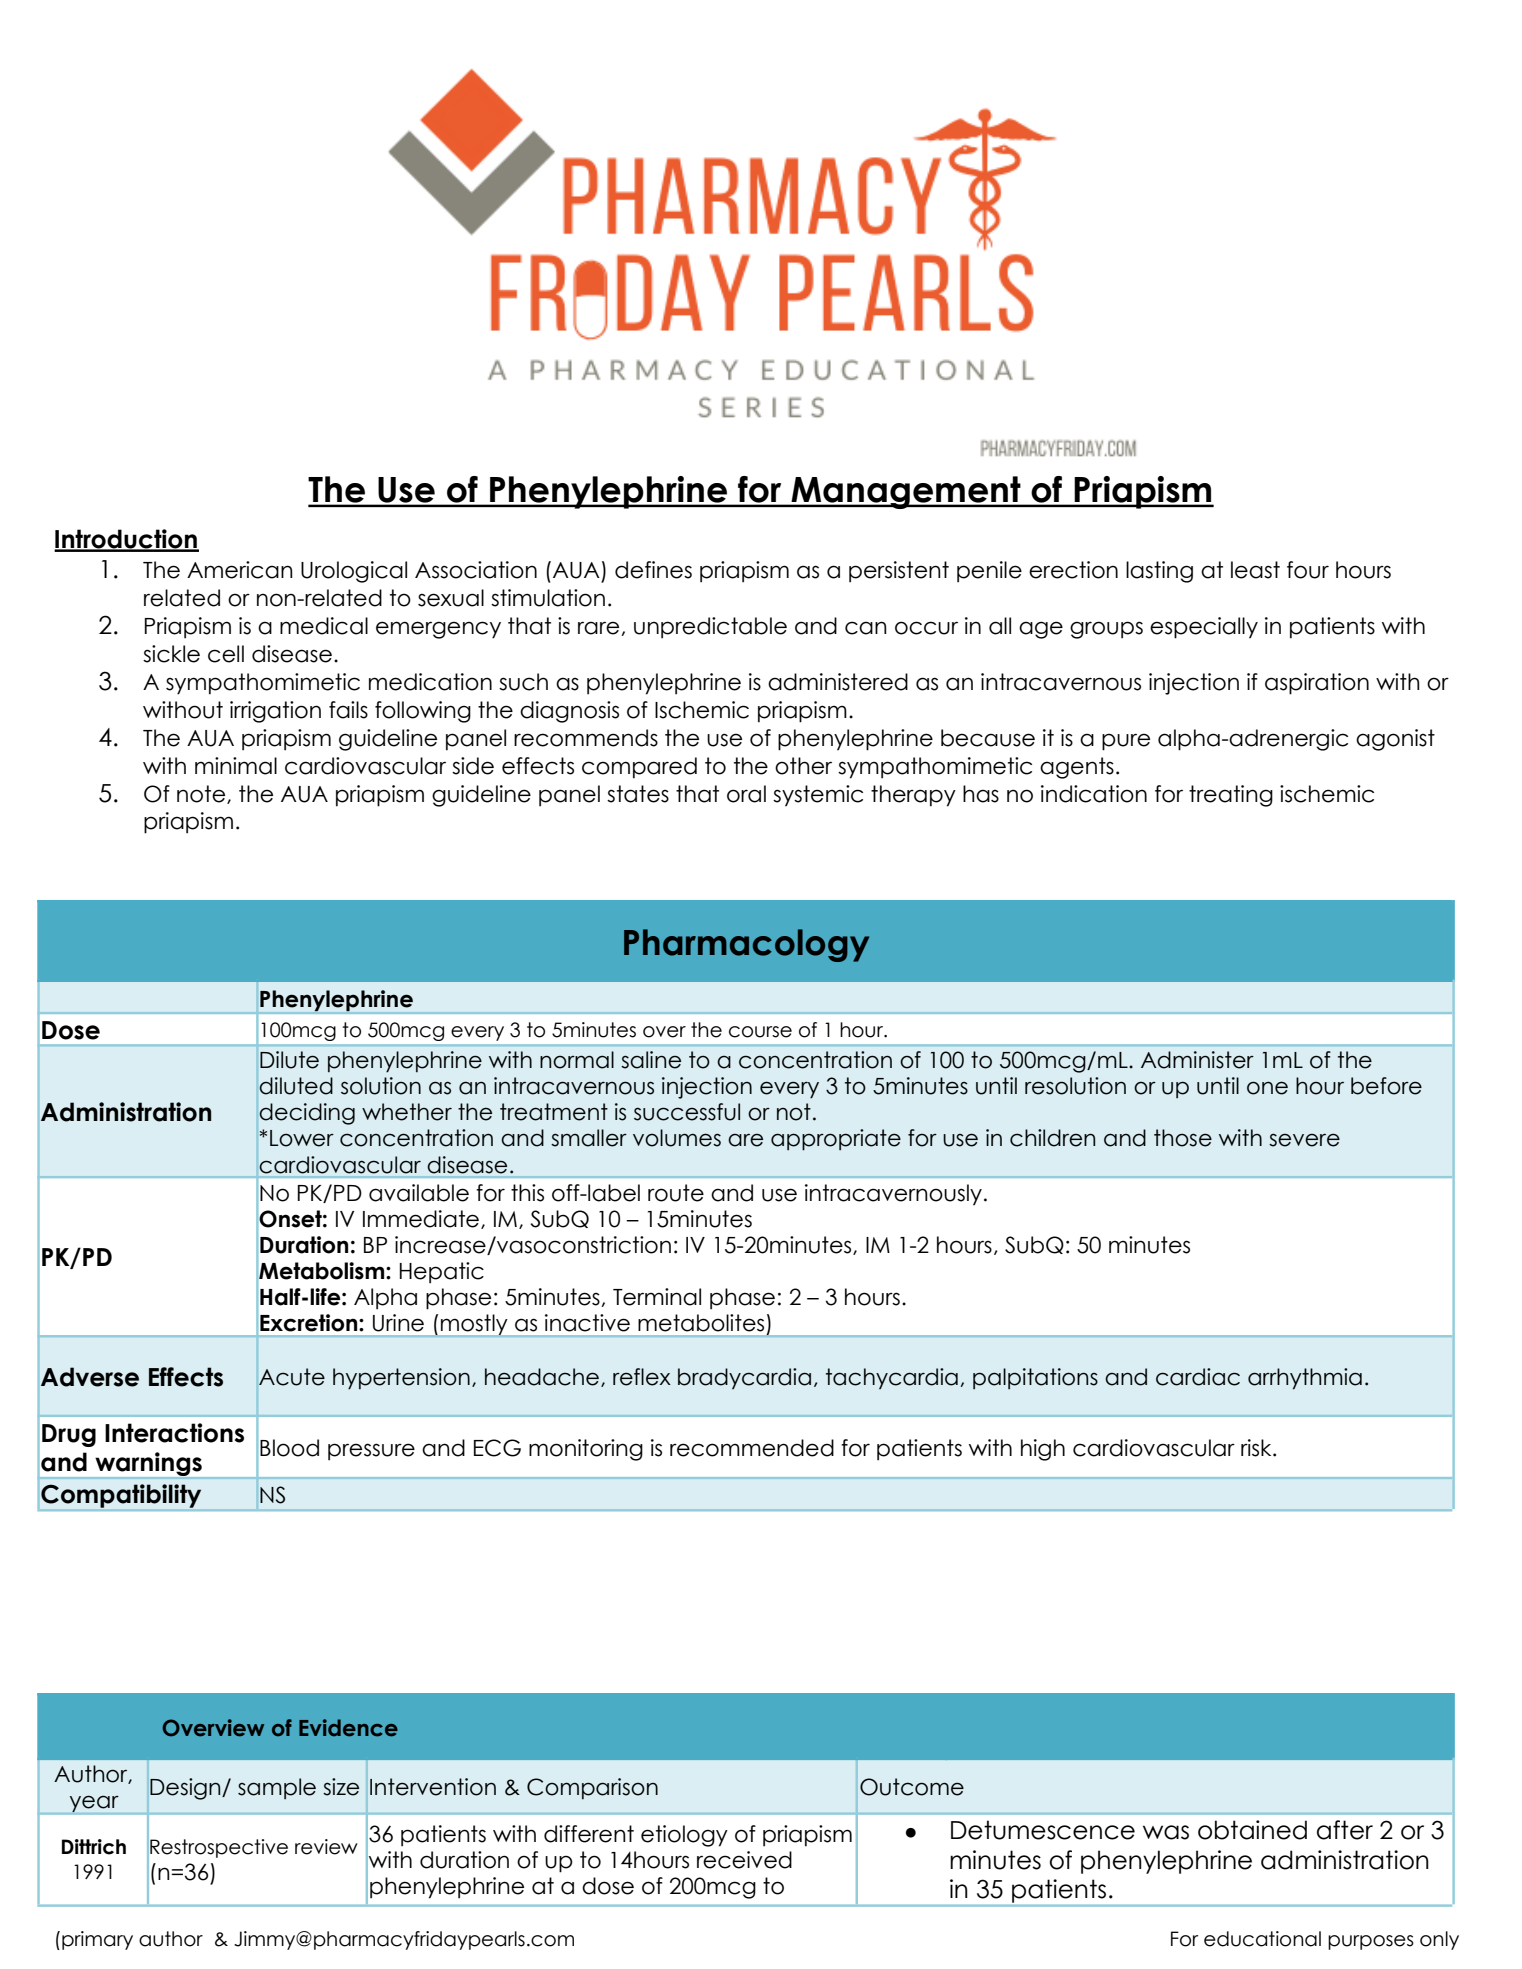 Image resolution: width=1522 pixels, height=1969 pixels. What do you see at coordinates (1257, 1448) in the screenshot?
I see `risk` at bounding box center [1257, 1448].
